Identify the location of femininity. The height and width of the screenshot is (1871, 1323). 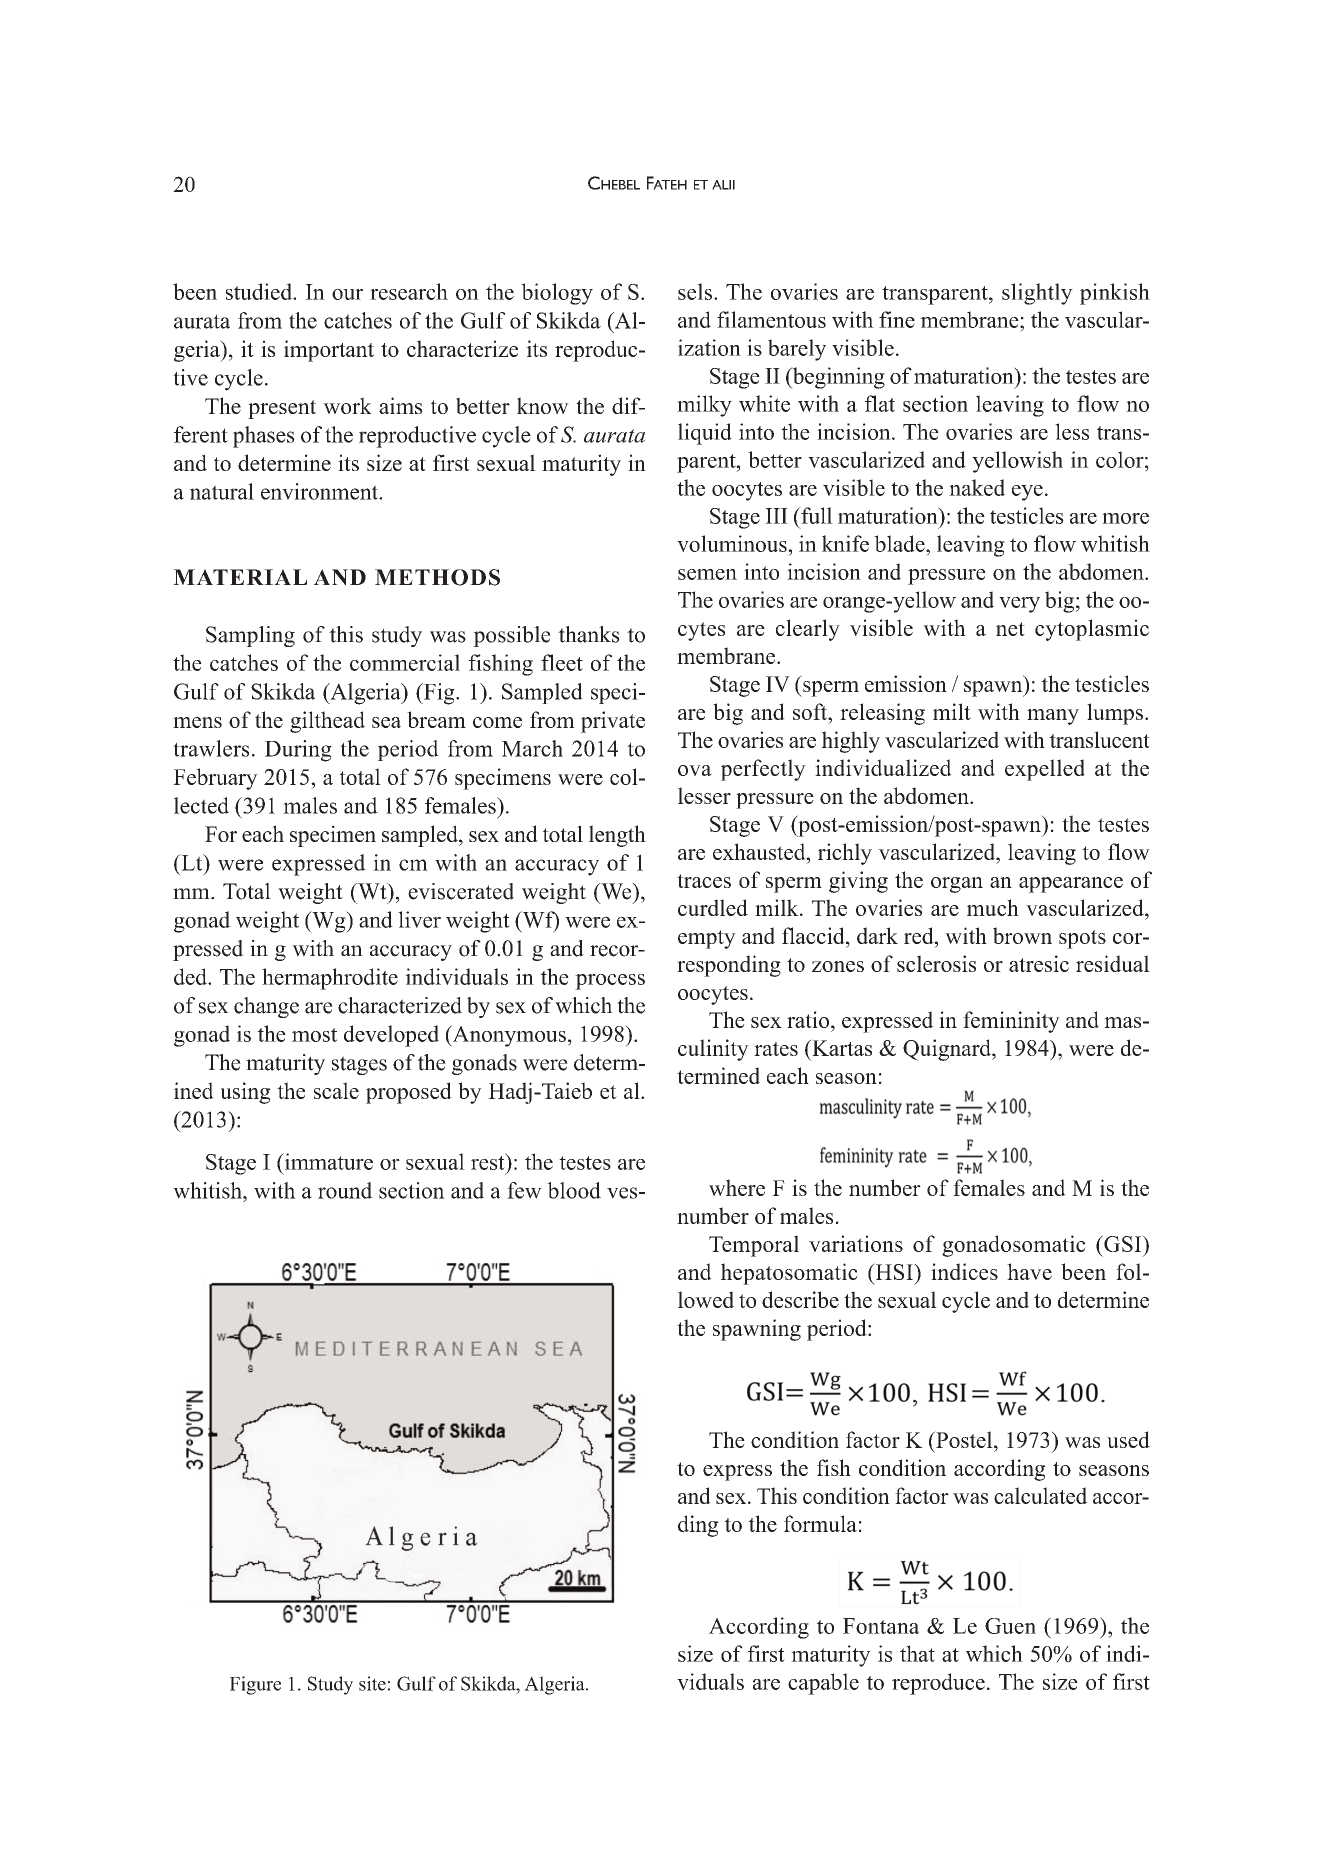
(1011, 1022).
